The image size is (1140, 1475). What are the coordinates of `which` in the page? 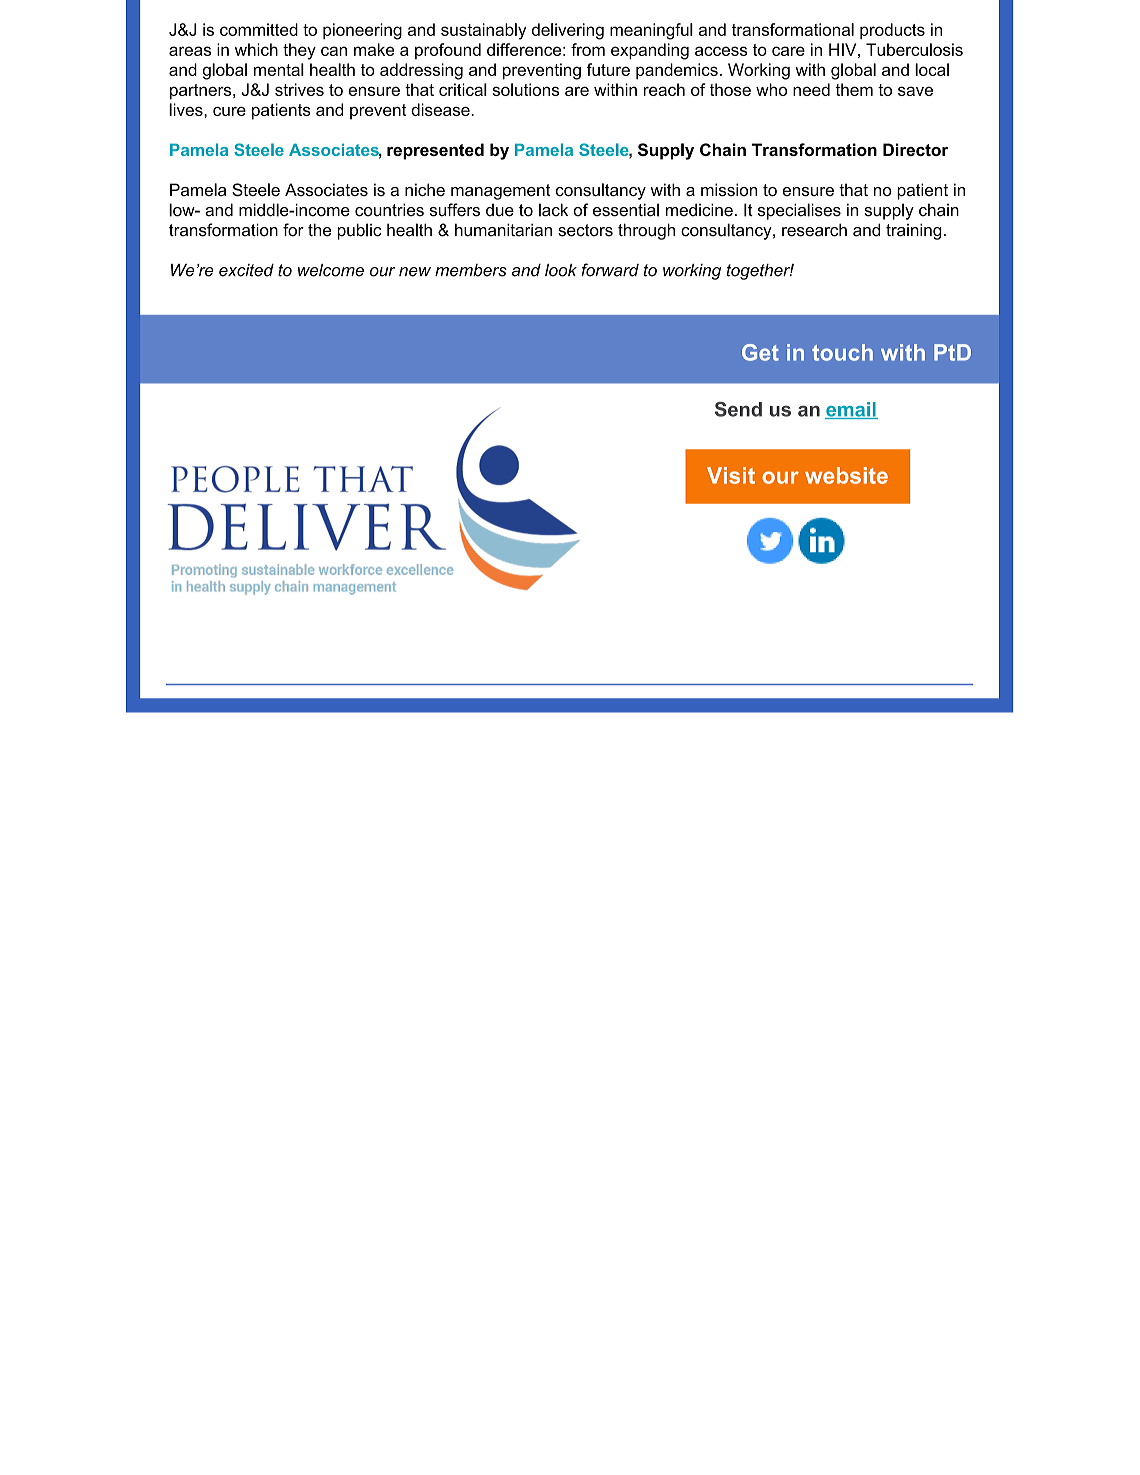 It's located at (256, 49).
